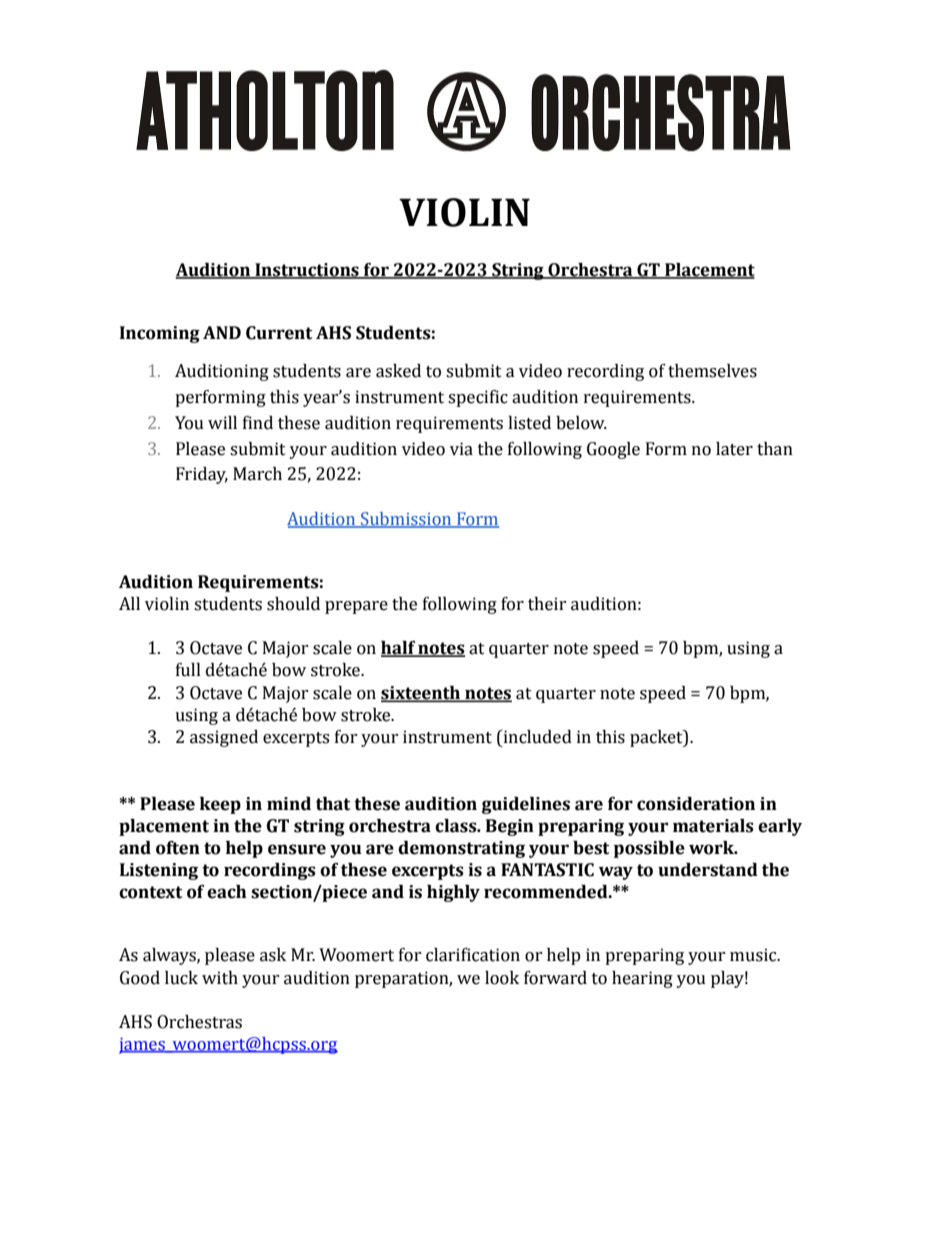 The image size is (952, 1233). Describe the element at coordinates (307, 271) in the screenshot. I see `Instructions` at that location.
